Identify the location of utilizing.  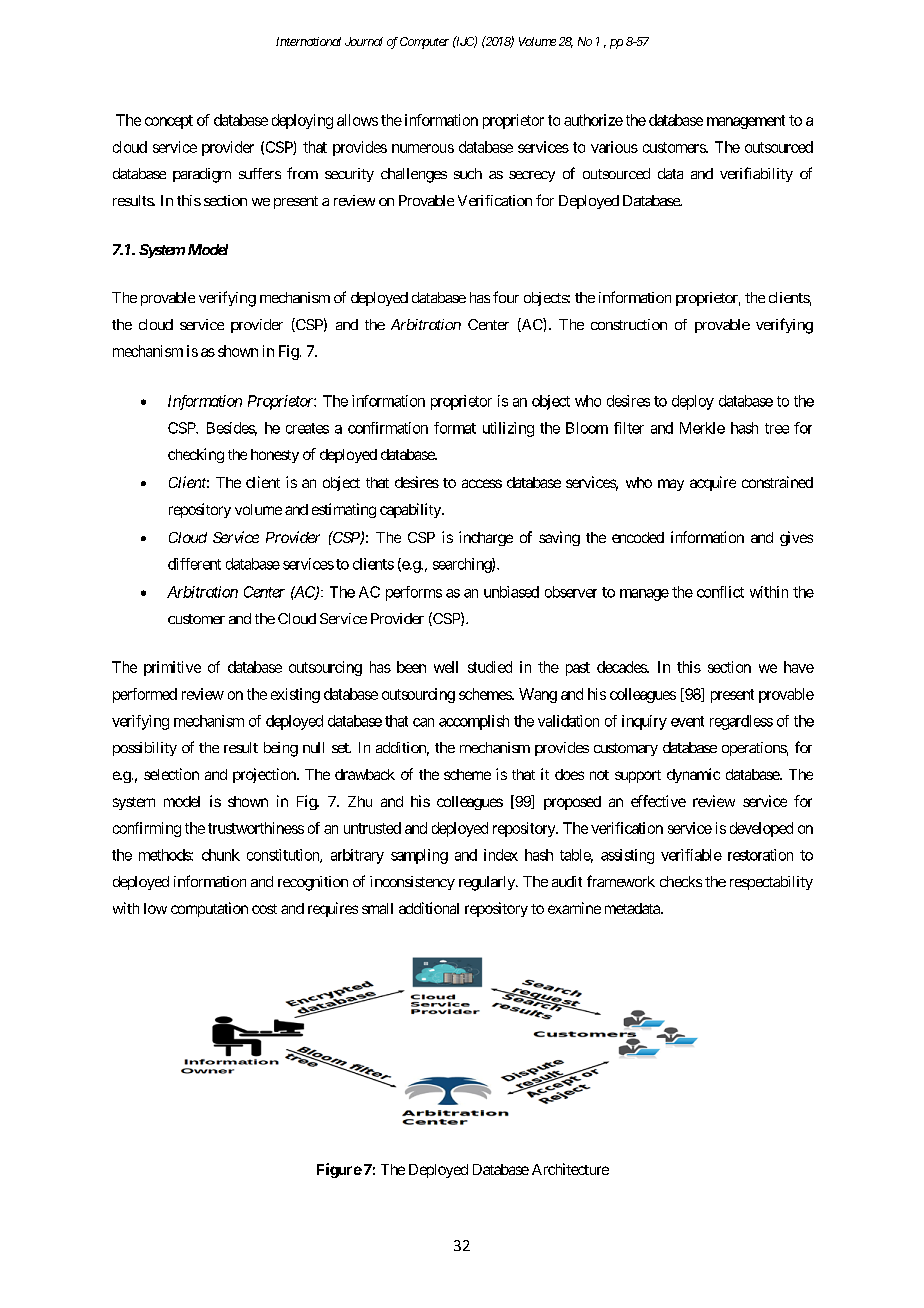
(508, 429).
